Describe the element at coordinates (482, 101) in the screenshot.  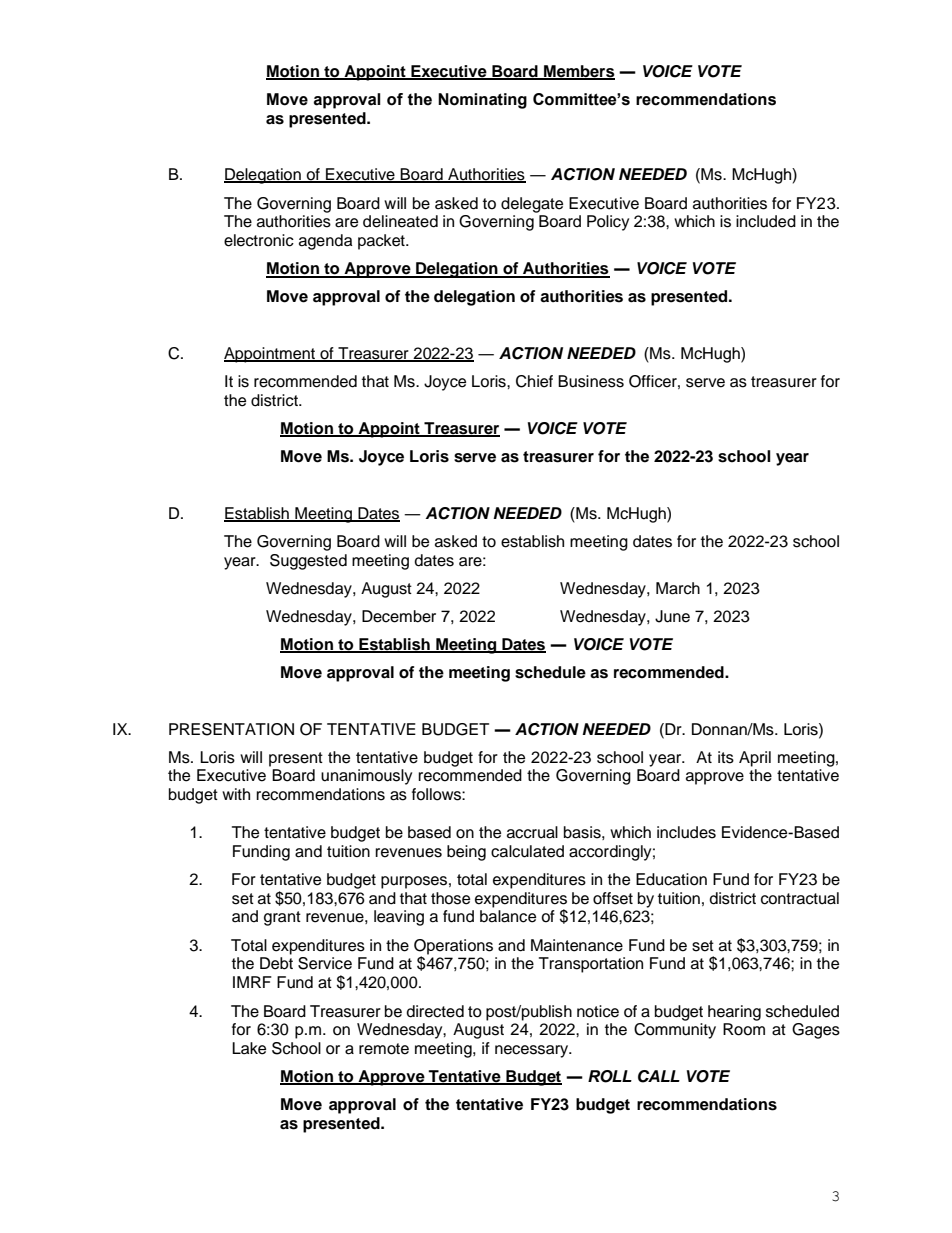
I see `Nominating` at that location.
